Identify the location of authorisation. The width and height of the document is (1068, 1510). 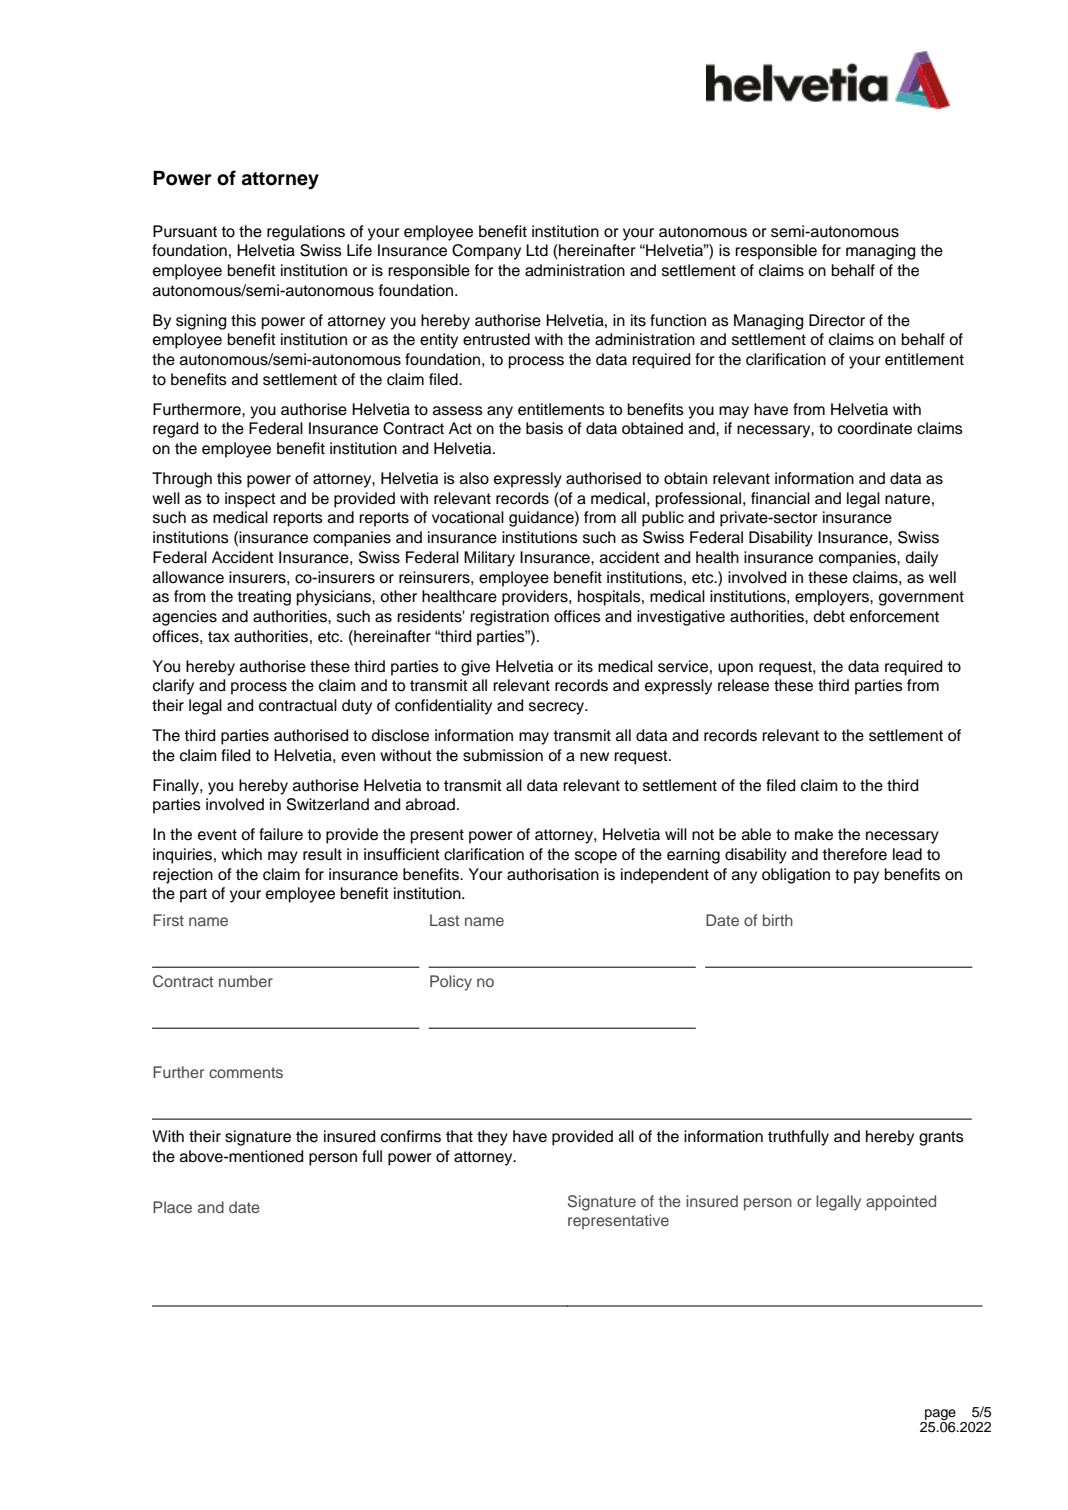
(553, 874).
